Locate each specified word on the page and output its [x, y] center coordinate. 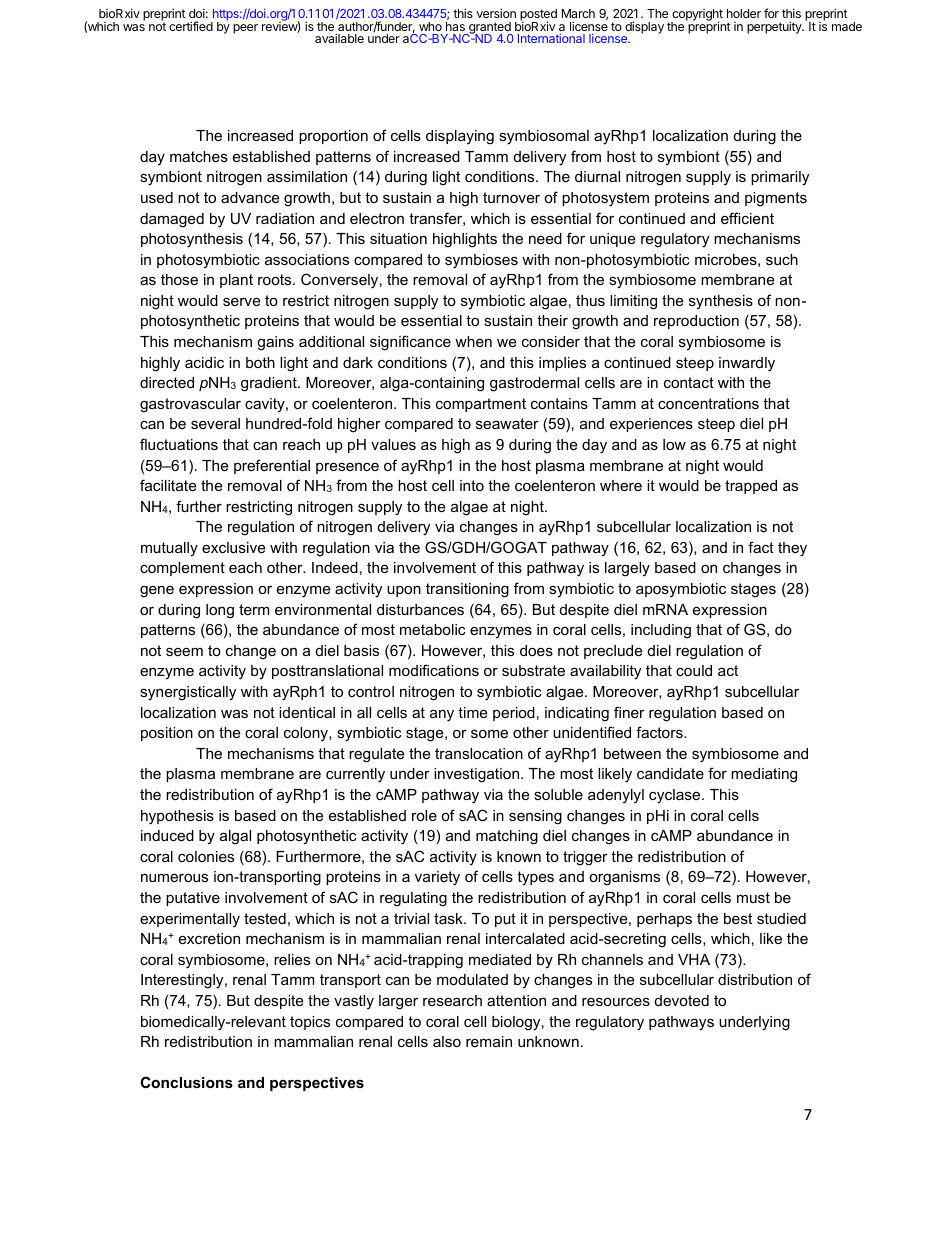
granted [490, 29]
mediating [764, 775]
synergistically [188, 693]
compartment [481, 405]
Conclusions [186, 1082]
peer [245, 29]
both [260, 362]
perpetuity [775, 27]
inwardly [747, 364]
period [514, 714]
